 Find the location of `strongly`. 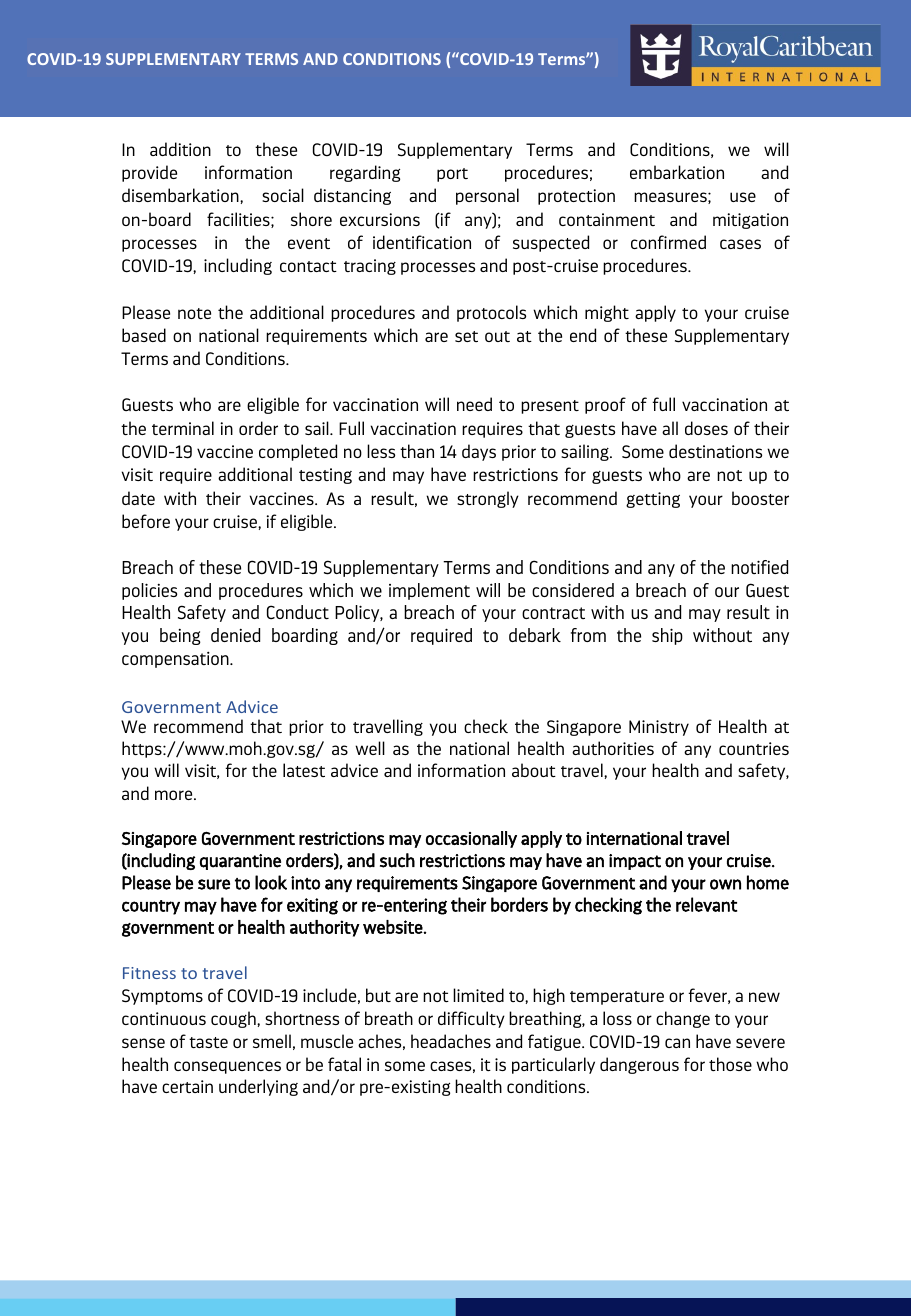

strongly is located at coordinates (488, 499).
